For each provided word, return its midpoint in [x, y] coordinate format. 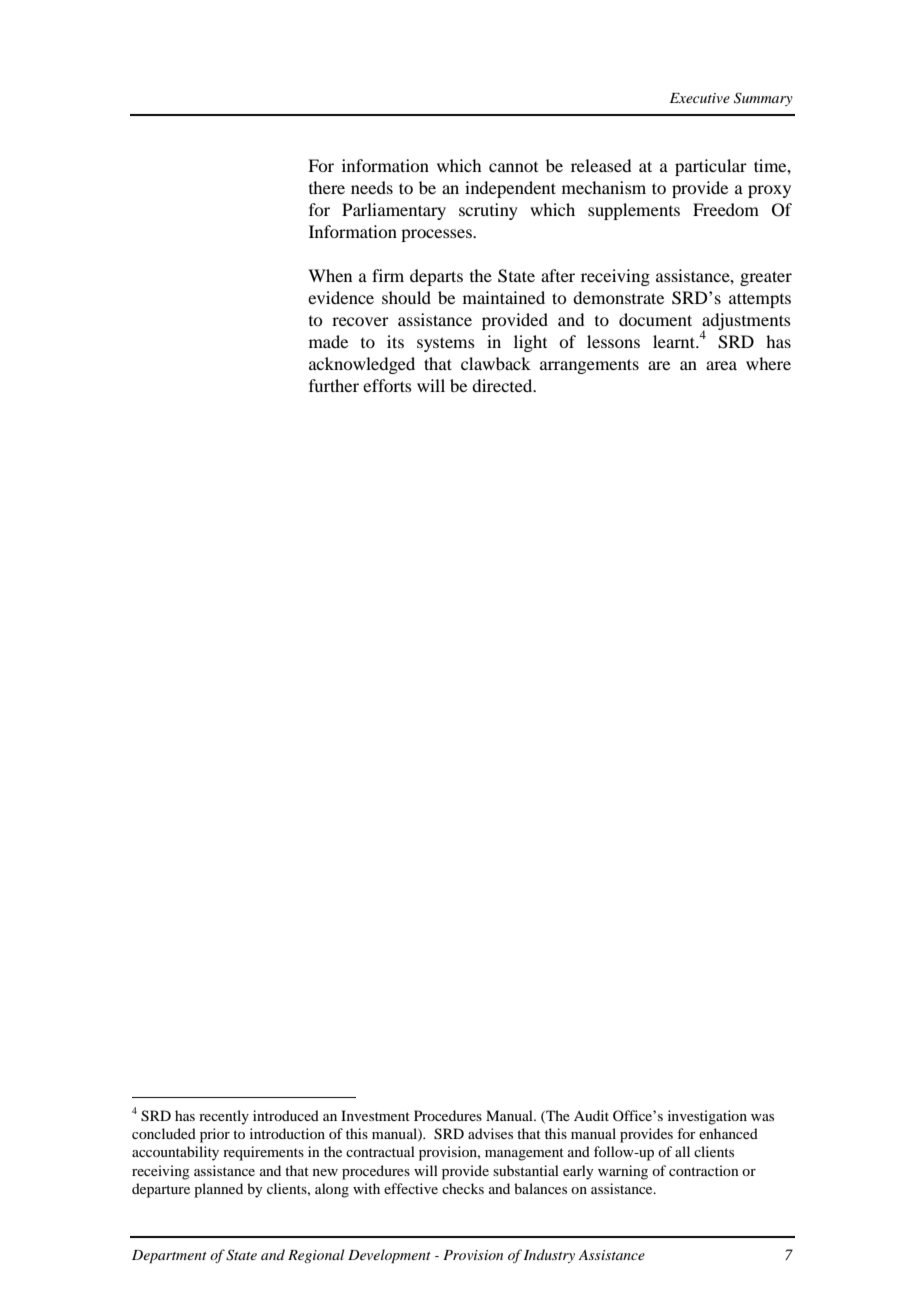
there [327, 187]
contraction [704, 1170]
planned [218, 1190]
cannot [513, 167]
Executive [700, 98]
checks [463, 1188]
